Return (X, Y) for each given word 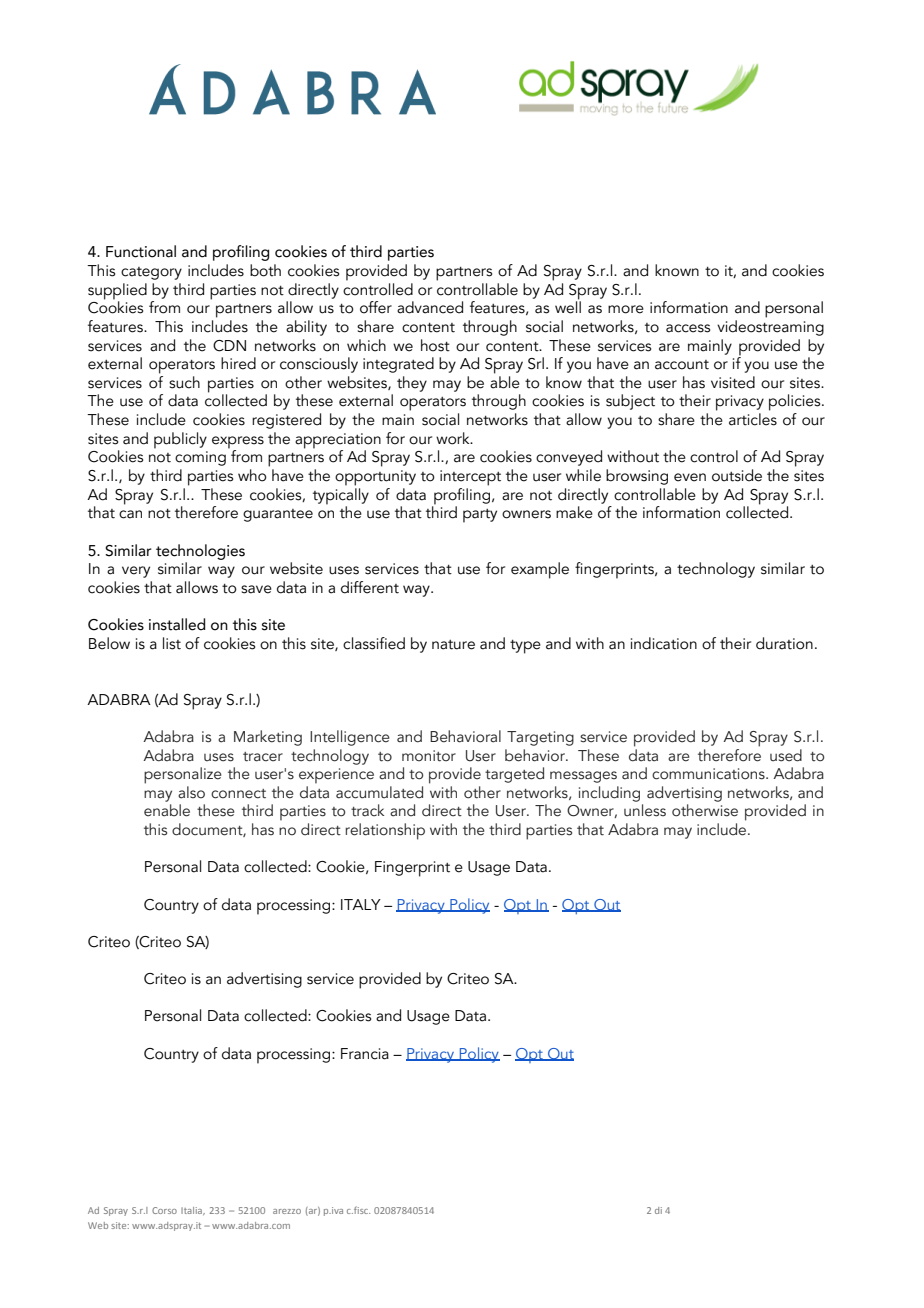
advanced (430, 307)
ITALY (361, 904)
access (688, 328)
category (151, 273)
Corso (164, 1210)
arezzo (287, 1211)
